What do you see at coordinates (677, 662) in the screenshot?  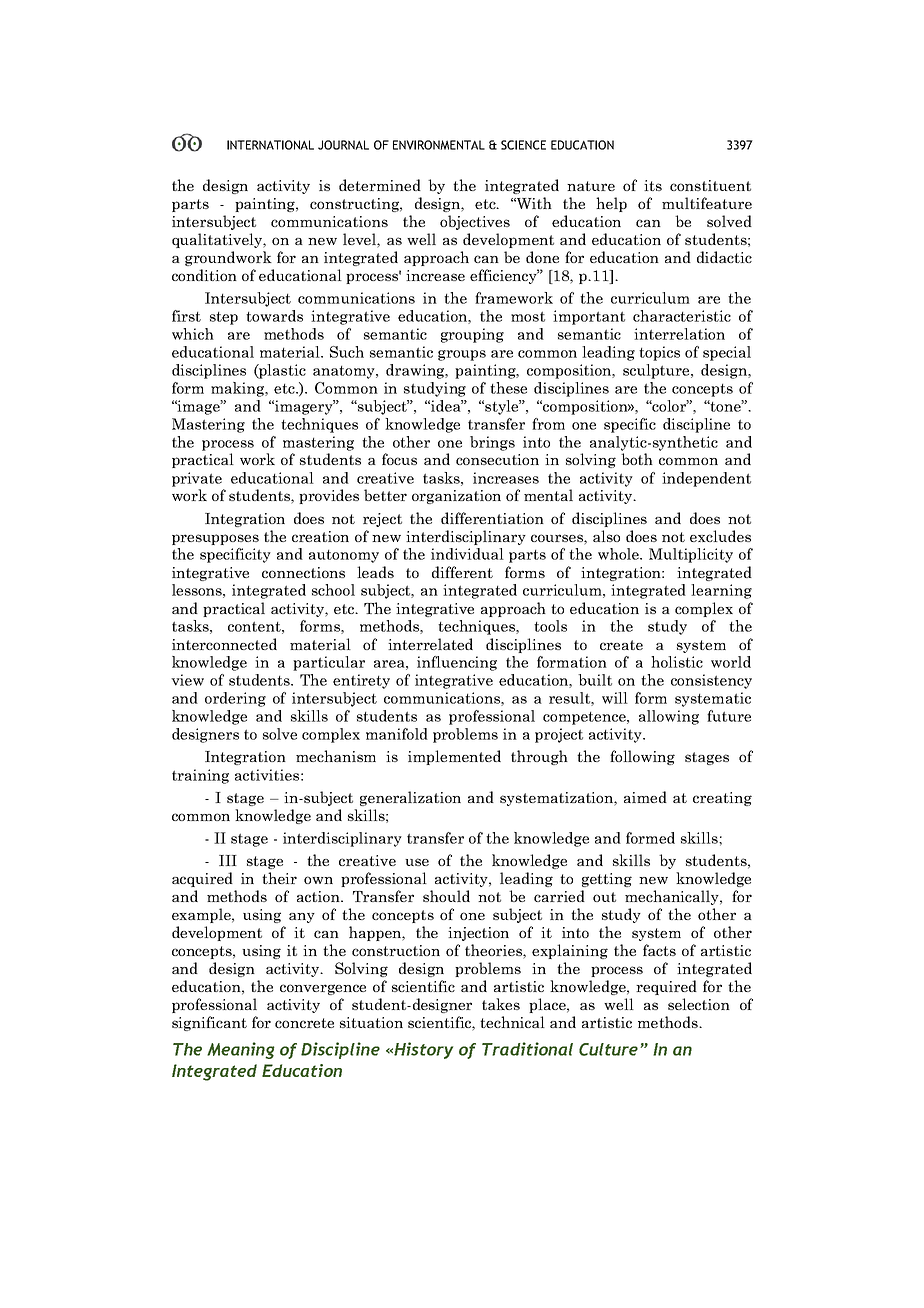 I see `holistic` at bounding box center [677, 662].
